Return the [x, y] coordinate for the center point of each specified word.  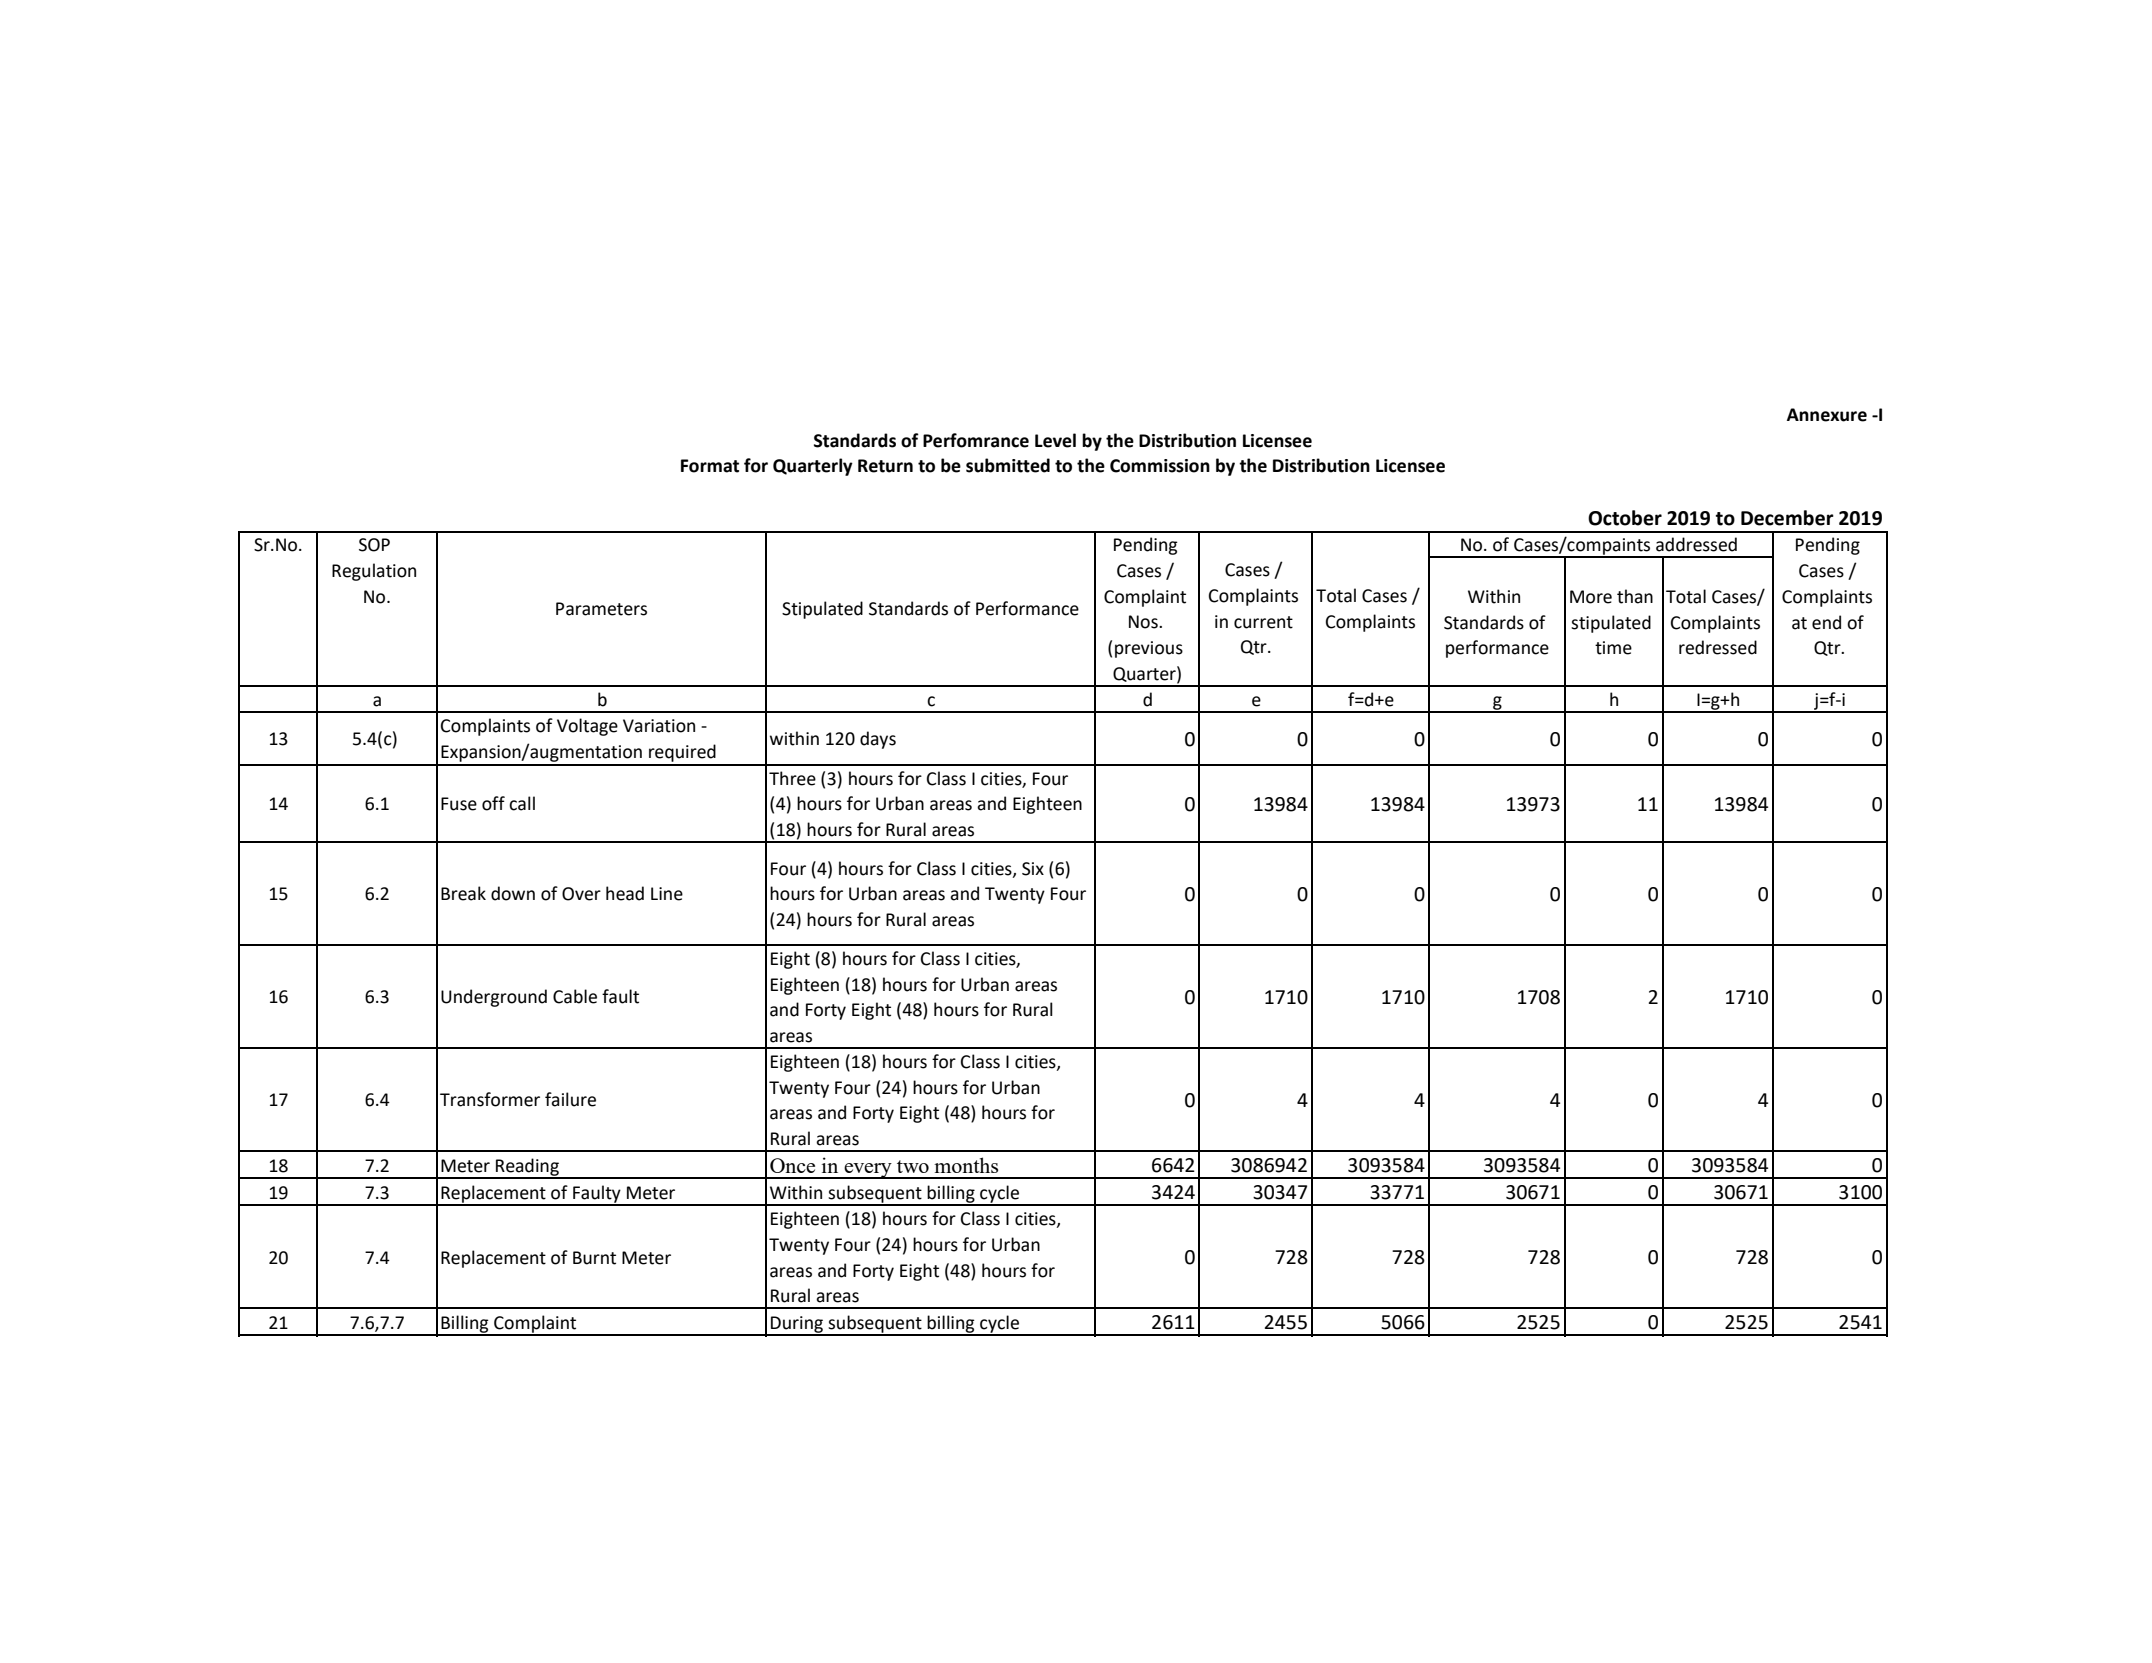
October [1625, 518]
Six [1033, 869]
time [1613, 648]
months [966, 1165]
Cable [575, 996]
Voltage [587, 727]
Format [710, 466]
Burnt [594, 1258]
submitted [1008, 465]
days [878, 740]
